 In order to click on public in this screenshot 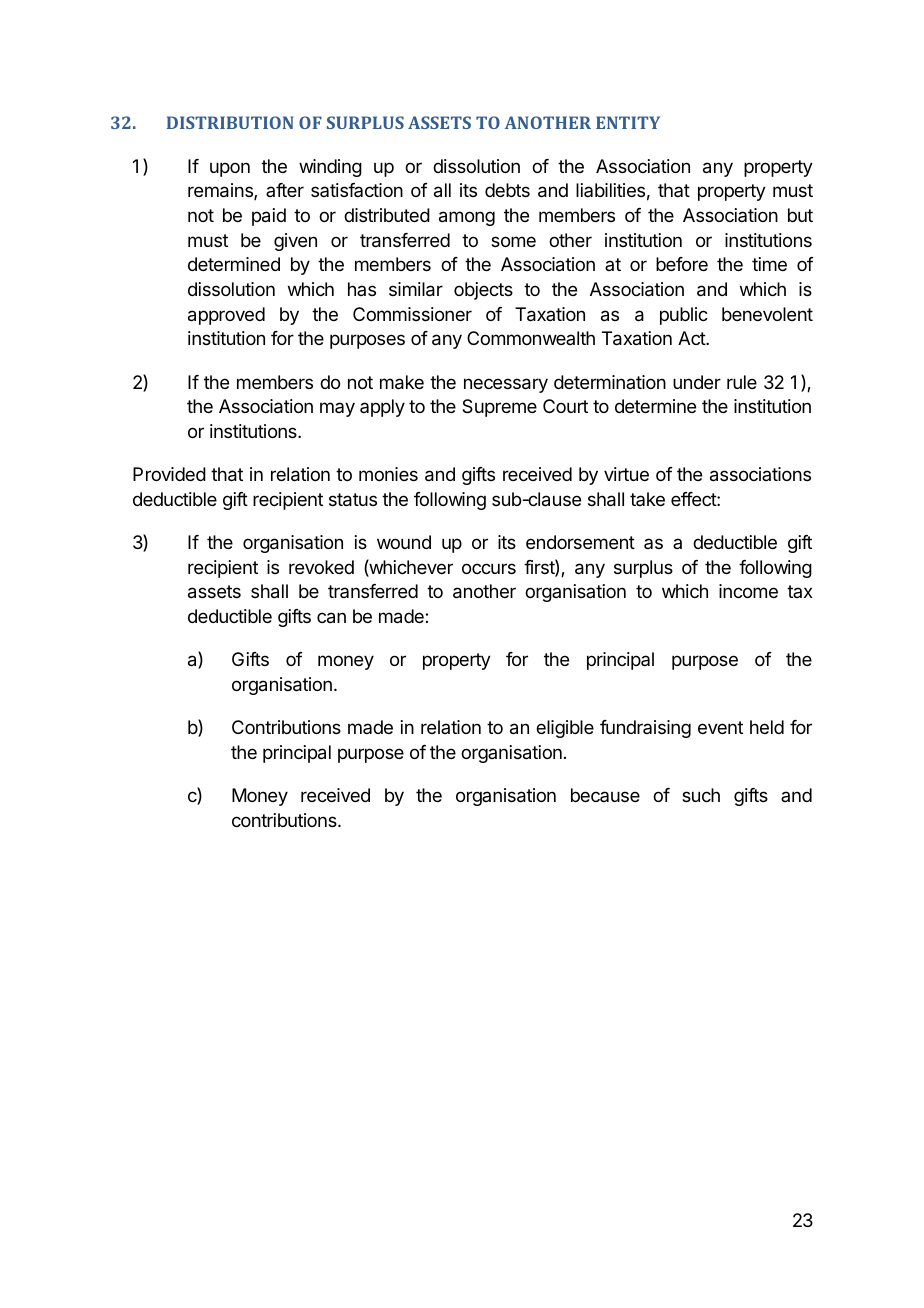, I will do `click(684, 316)`.
